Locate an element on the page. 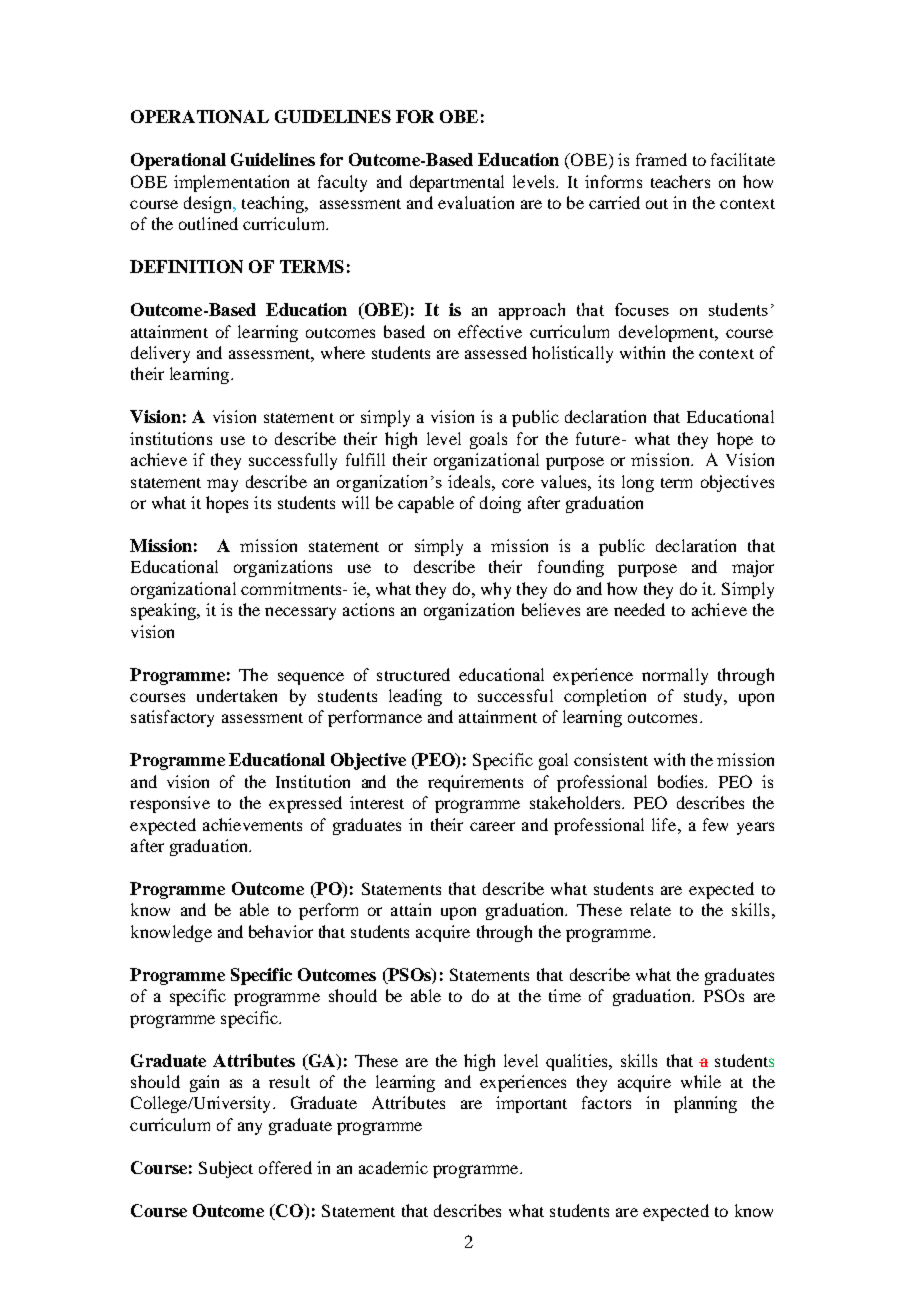 The height and width of the image is (1308, 924). any is located at coordinates (250, 1128).
